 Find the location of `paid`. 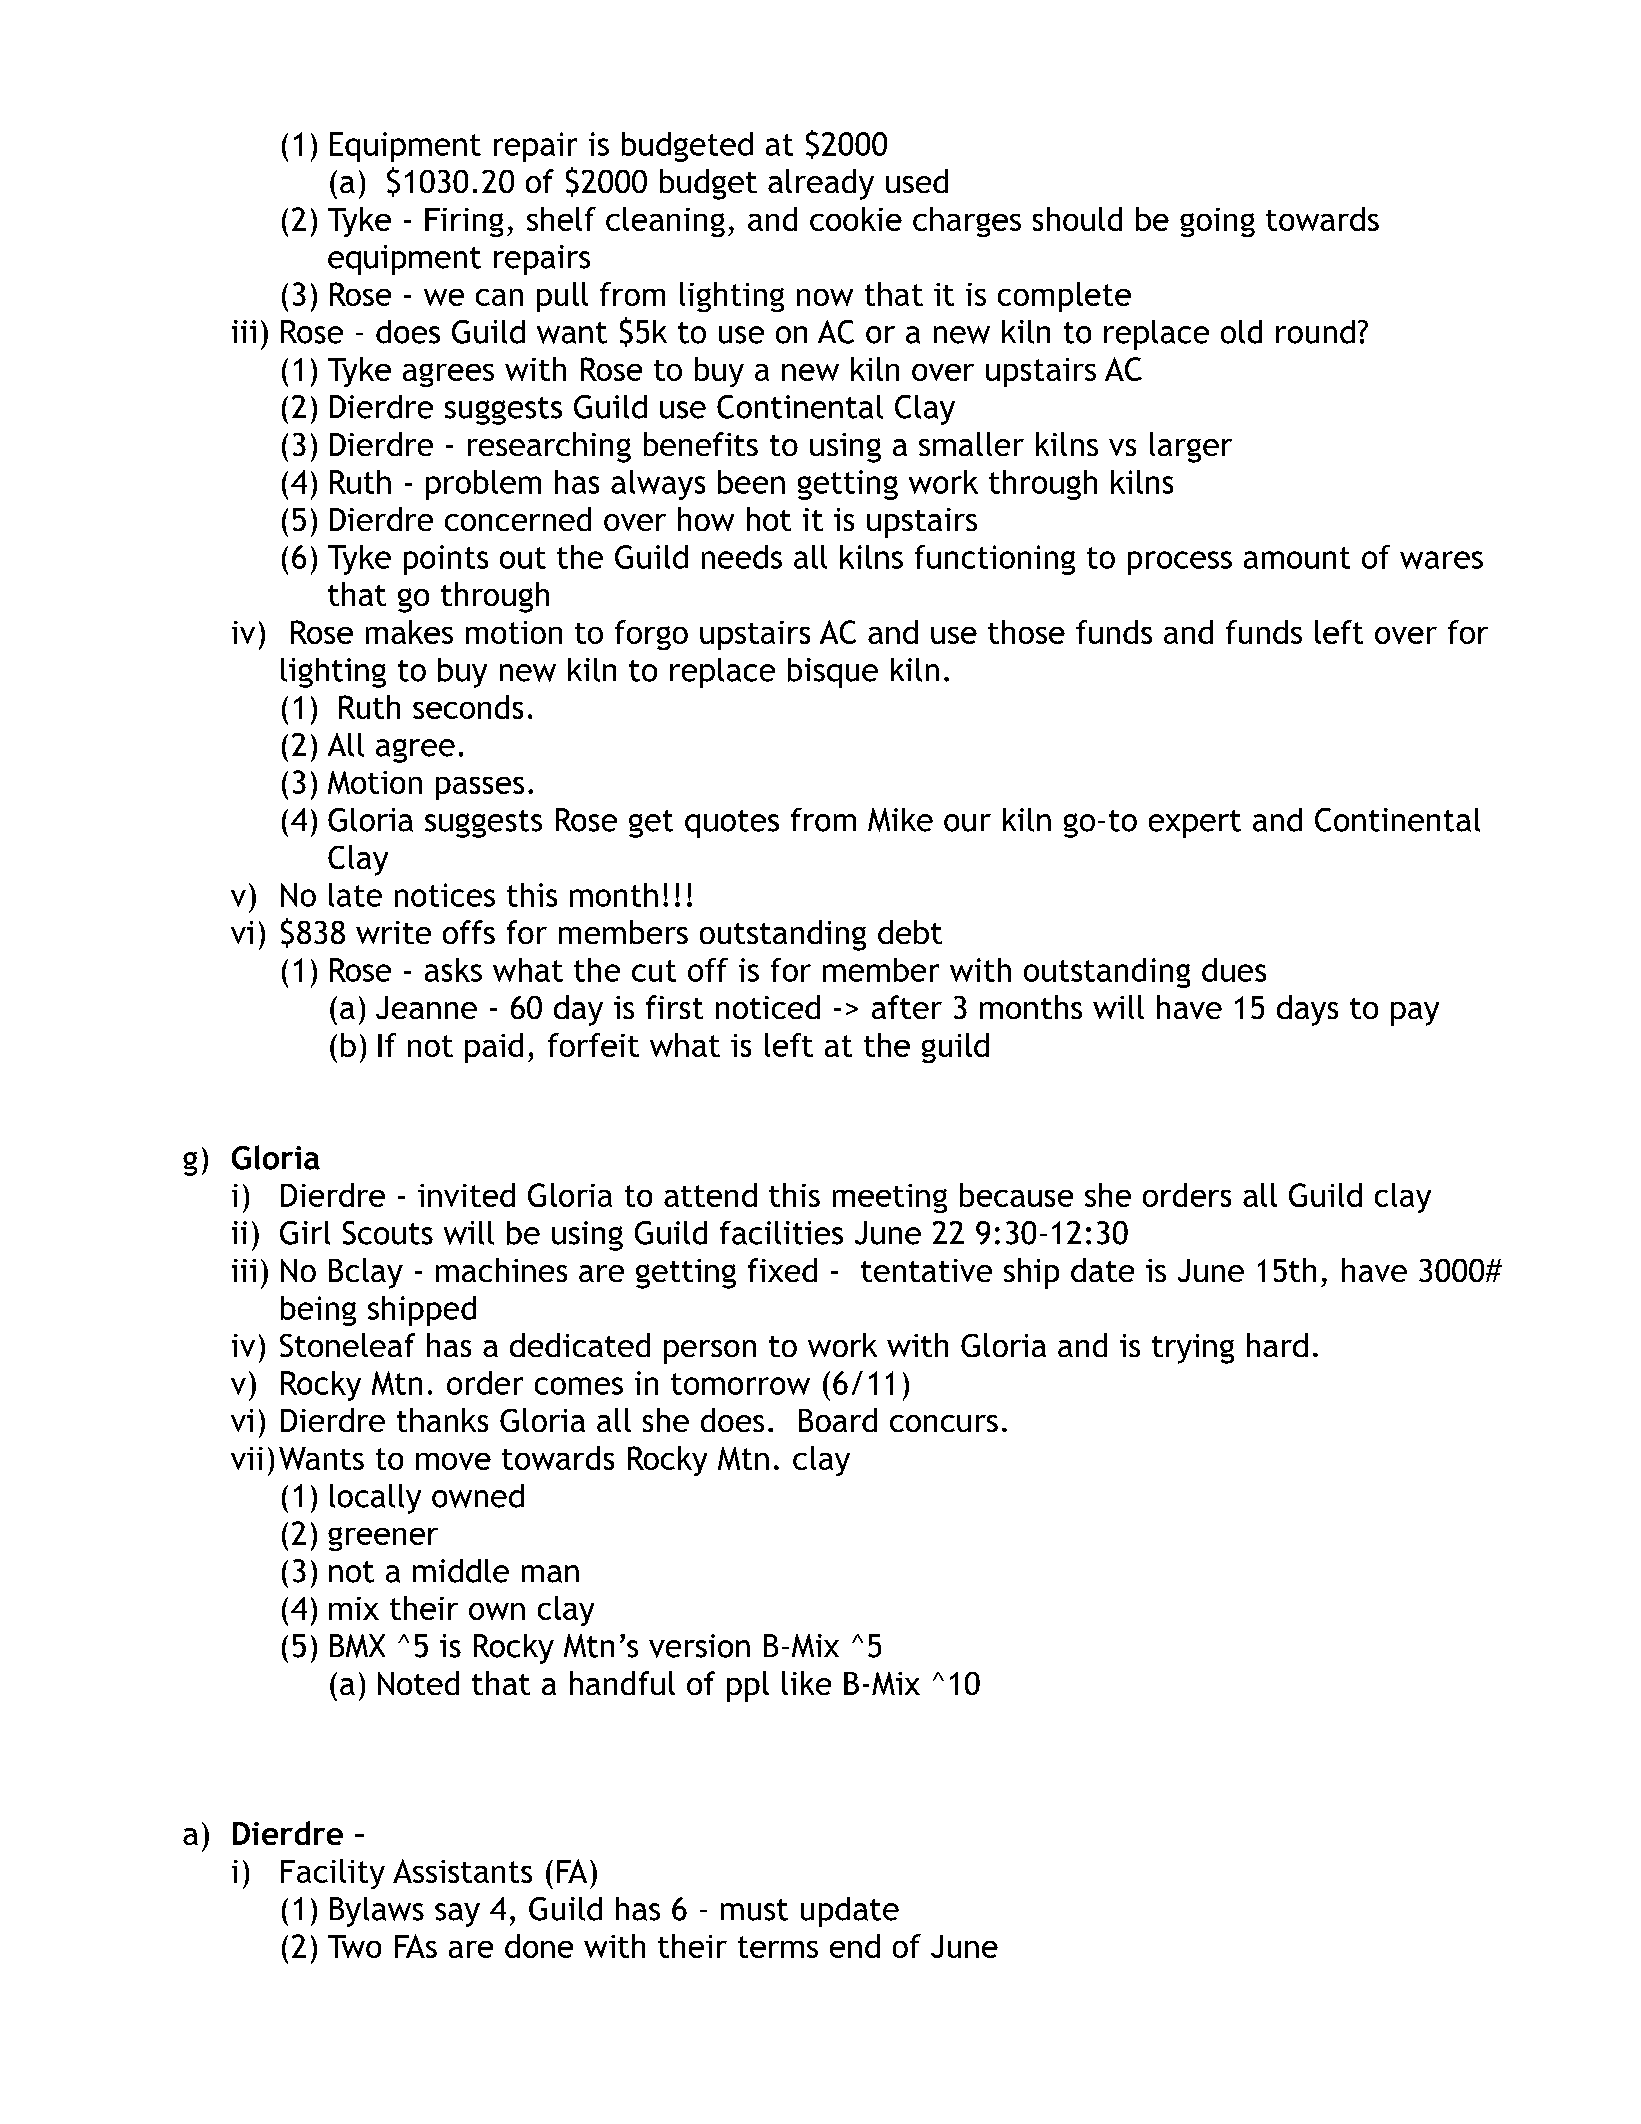

paid is located at coordinates (494, 1048).
